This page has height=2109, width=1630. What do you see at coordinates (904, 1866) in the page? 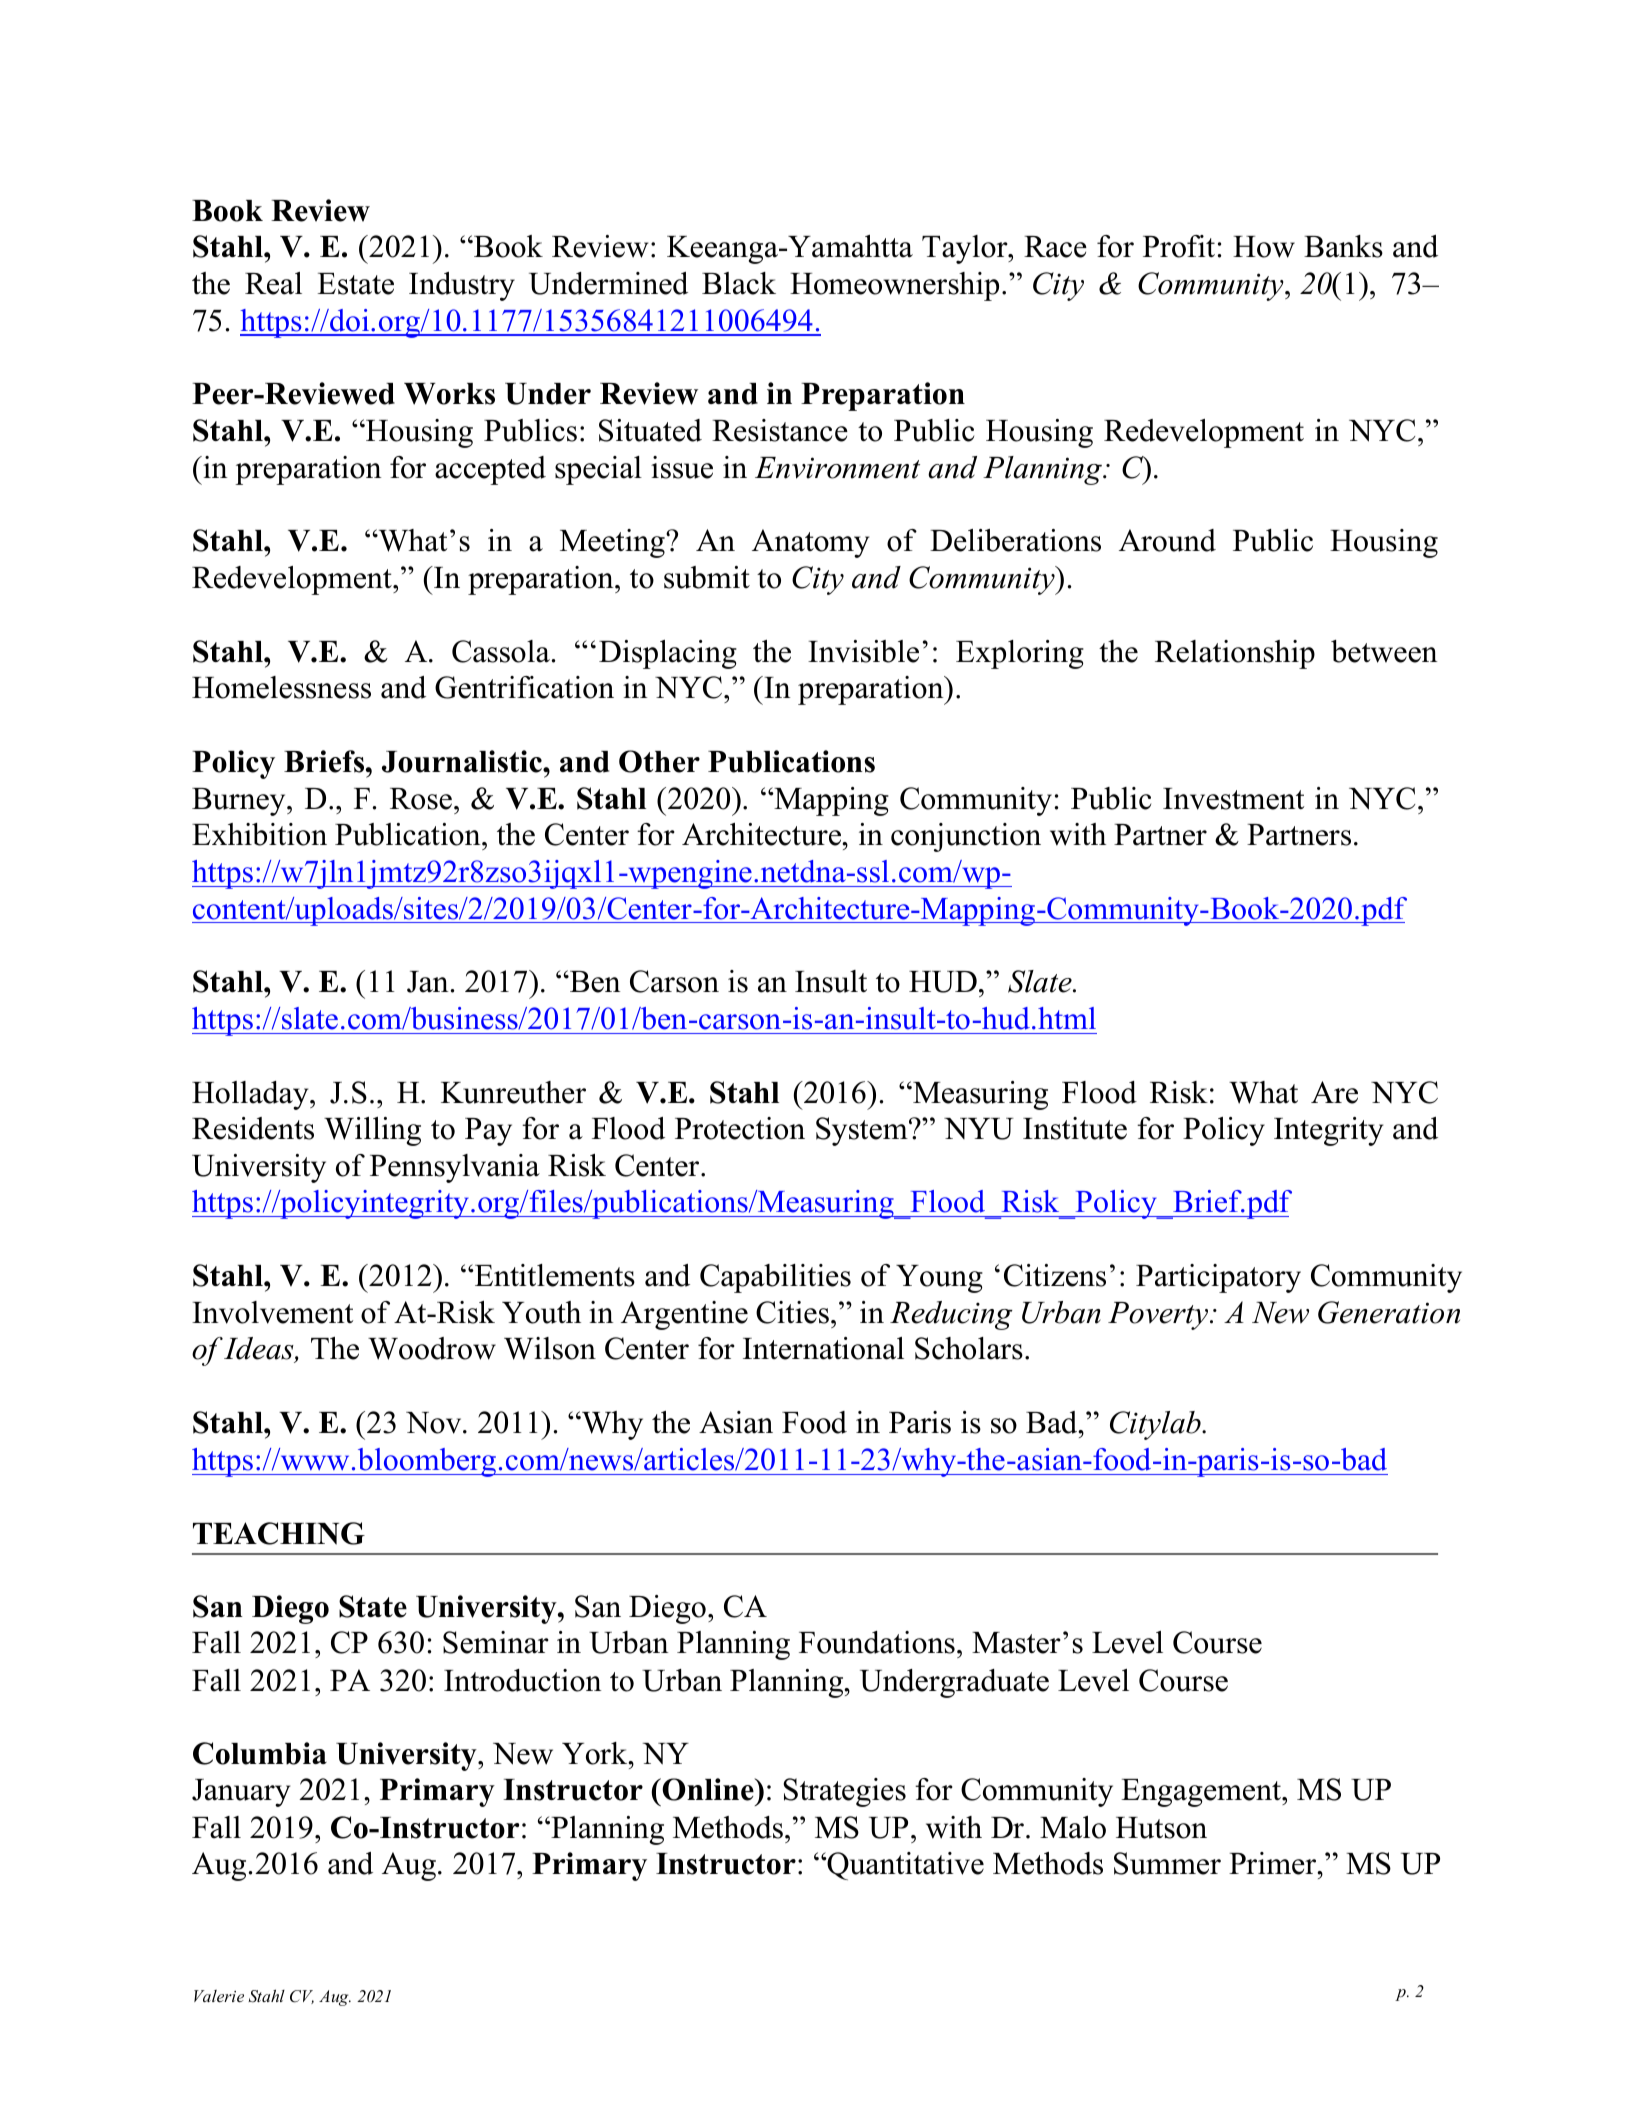
I see `Quantitative` at bounding box center [904, 1866].
